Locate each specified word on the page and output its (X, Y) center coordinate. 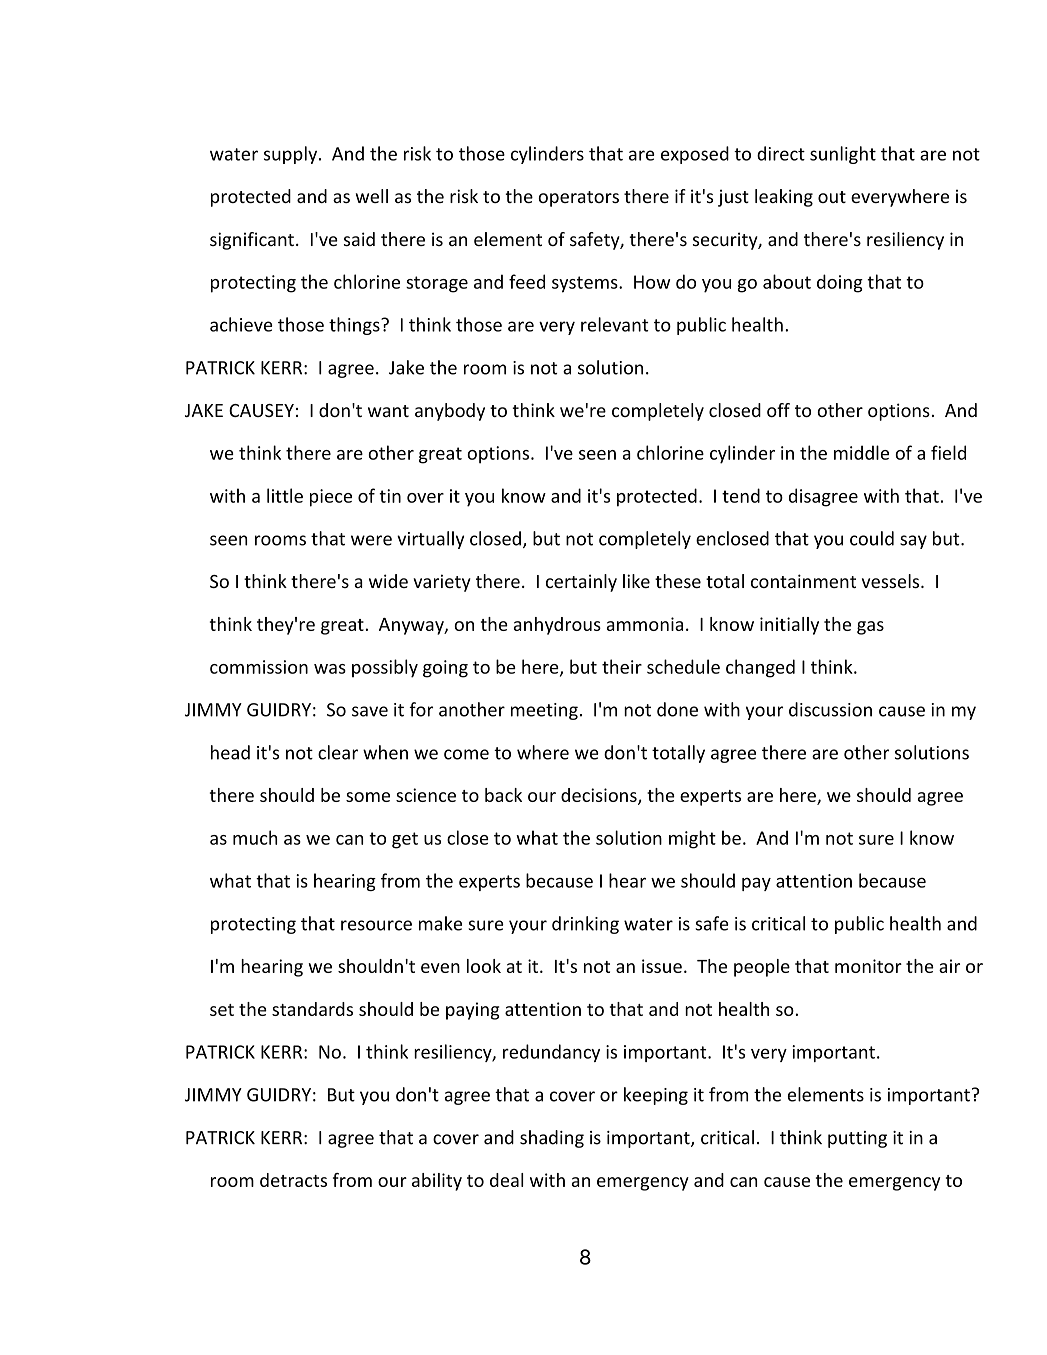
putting (857, 1139)
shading (552, 1139)
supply (292, 155)
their (622, 666)
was (330, 669)
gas (870, 628)
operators (578, 199)
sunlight (843, 155)
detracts (293, 1180)
